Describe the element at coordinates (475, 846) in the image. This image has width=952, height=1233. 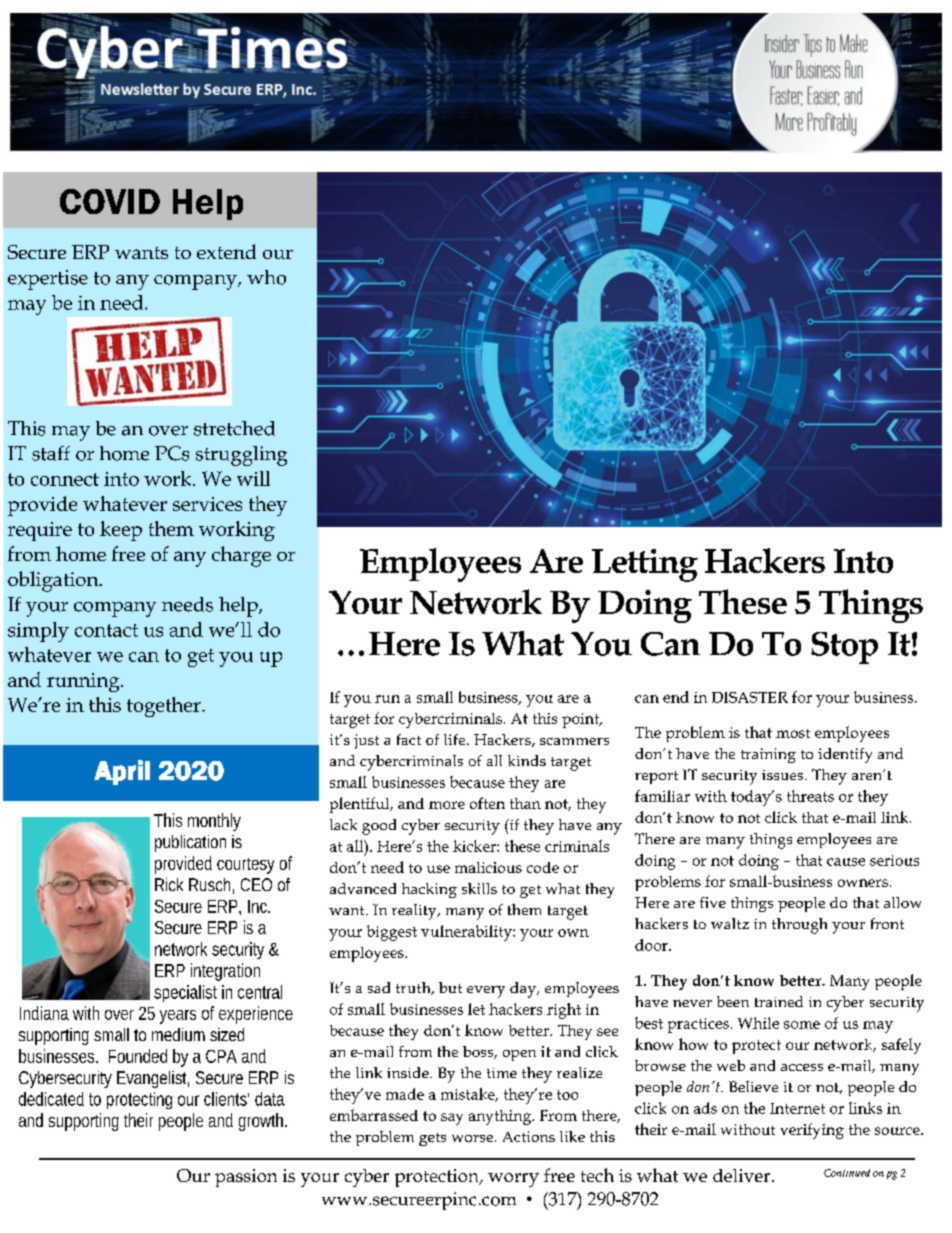
I see `kicker` at that location.
